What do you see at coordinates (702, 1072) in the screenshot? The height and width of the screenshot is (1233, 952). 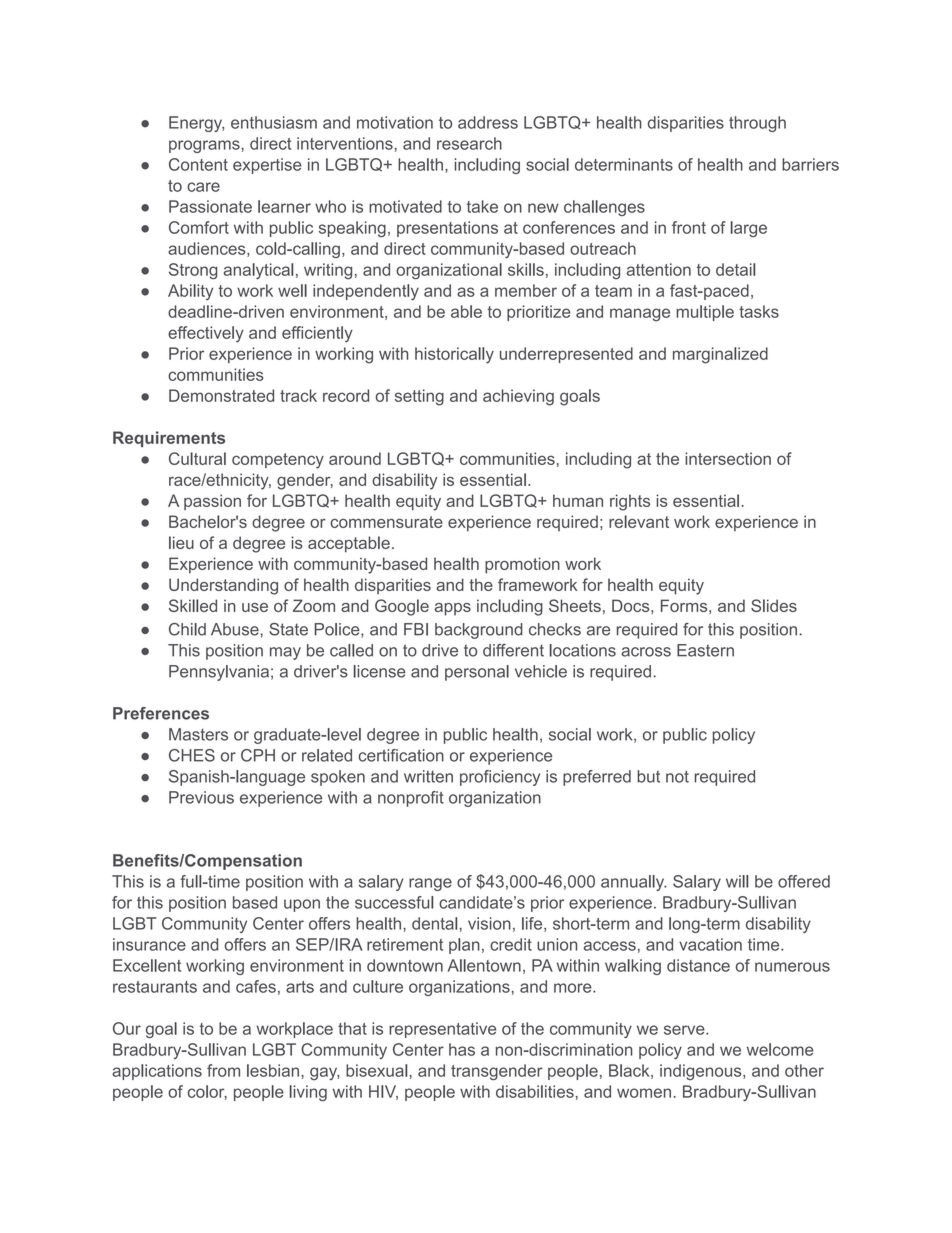 I see `indigenous` at bounding box center [702, 1072].
